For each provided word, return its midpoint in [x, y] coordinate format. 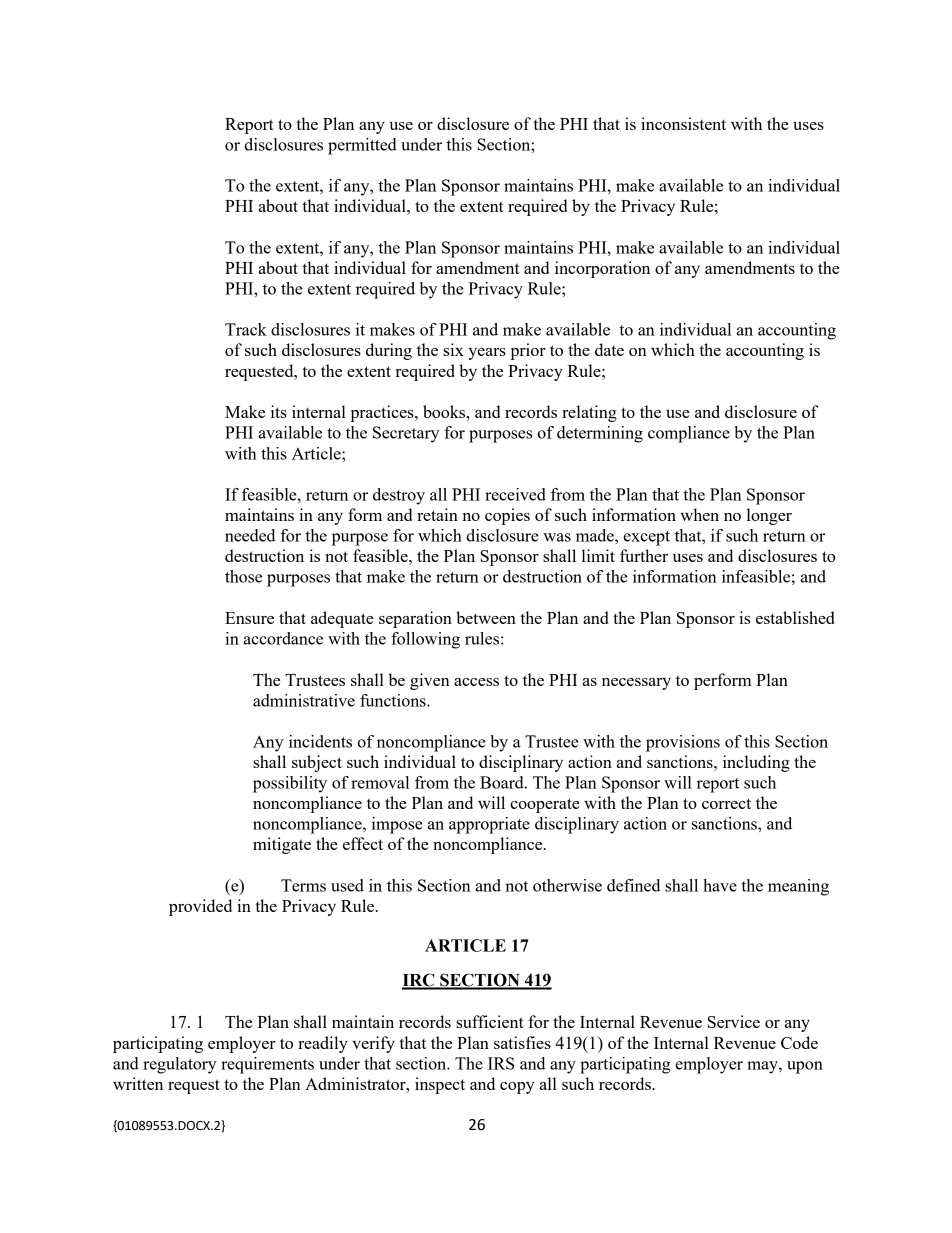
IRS [501, 1063]
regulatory [180, 1065]
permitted [362, 146]
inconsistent [683, 123]
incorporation [602, 269]
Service [734, 1021]
